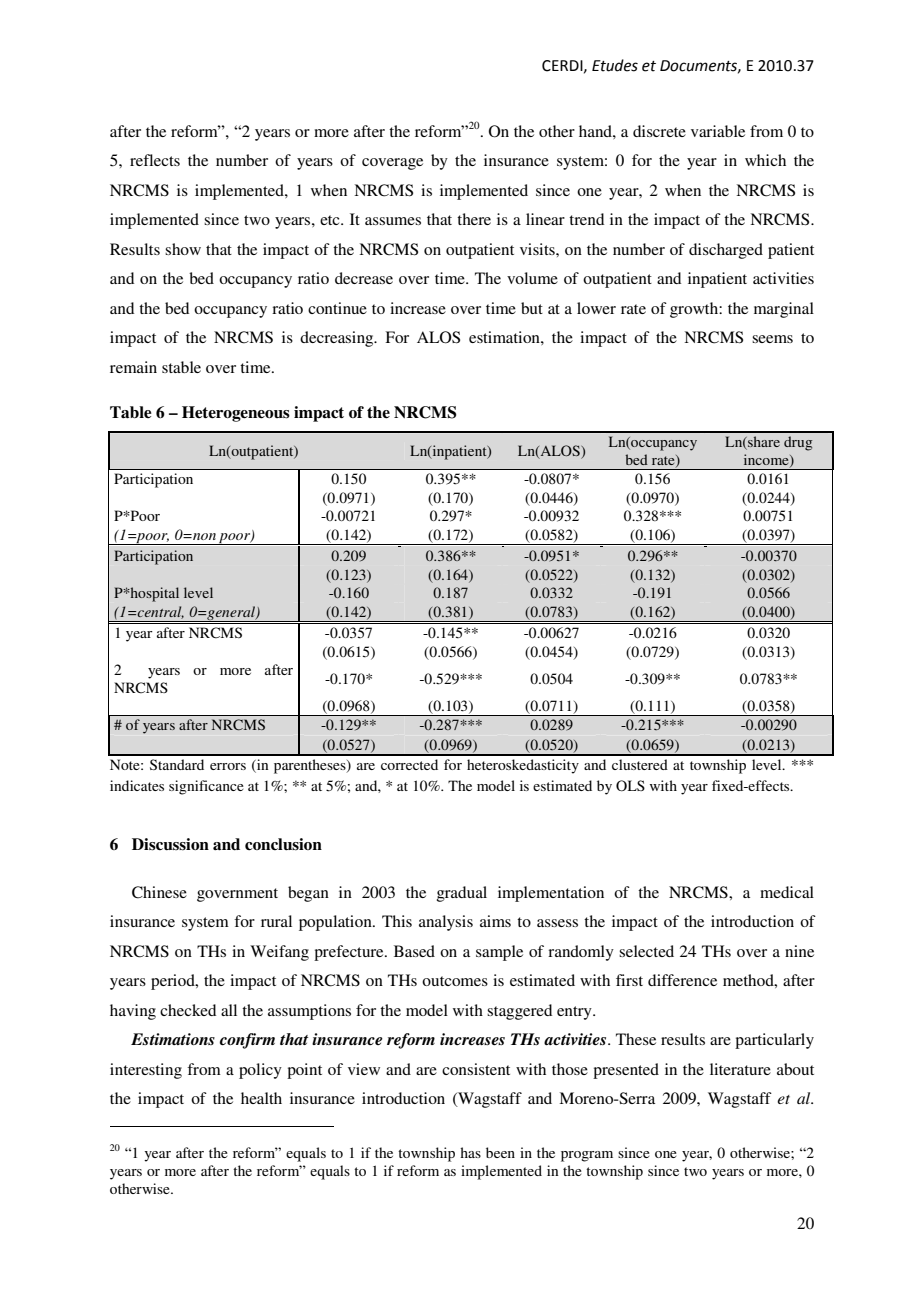 The width and height of the image is (924, 1308). Describe the element at coordinates (718, 131) in the image. I see `variable` at that location.
